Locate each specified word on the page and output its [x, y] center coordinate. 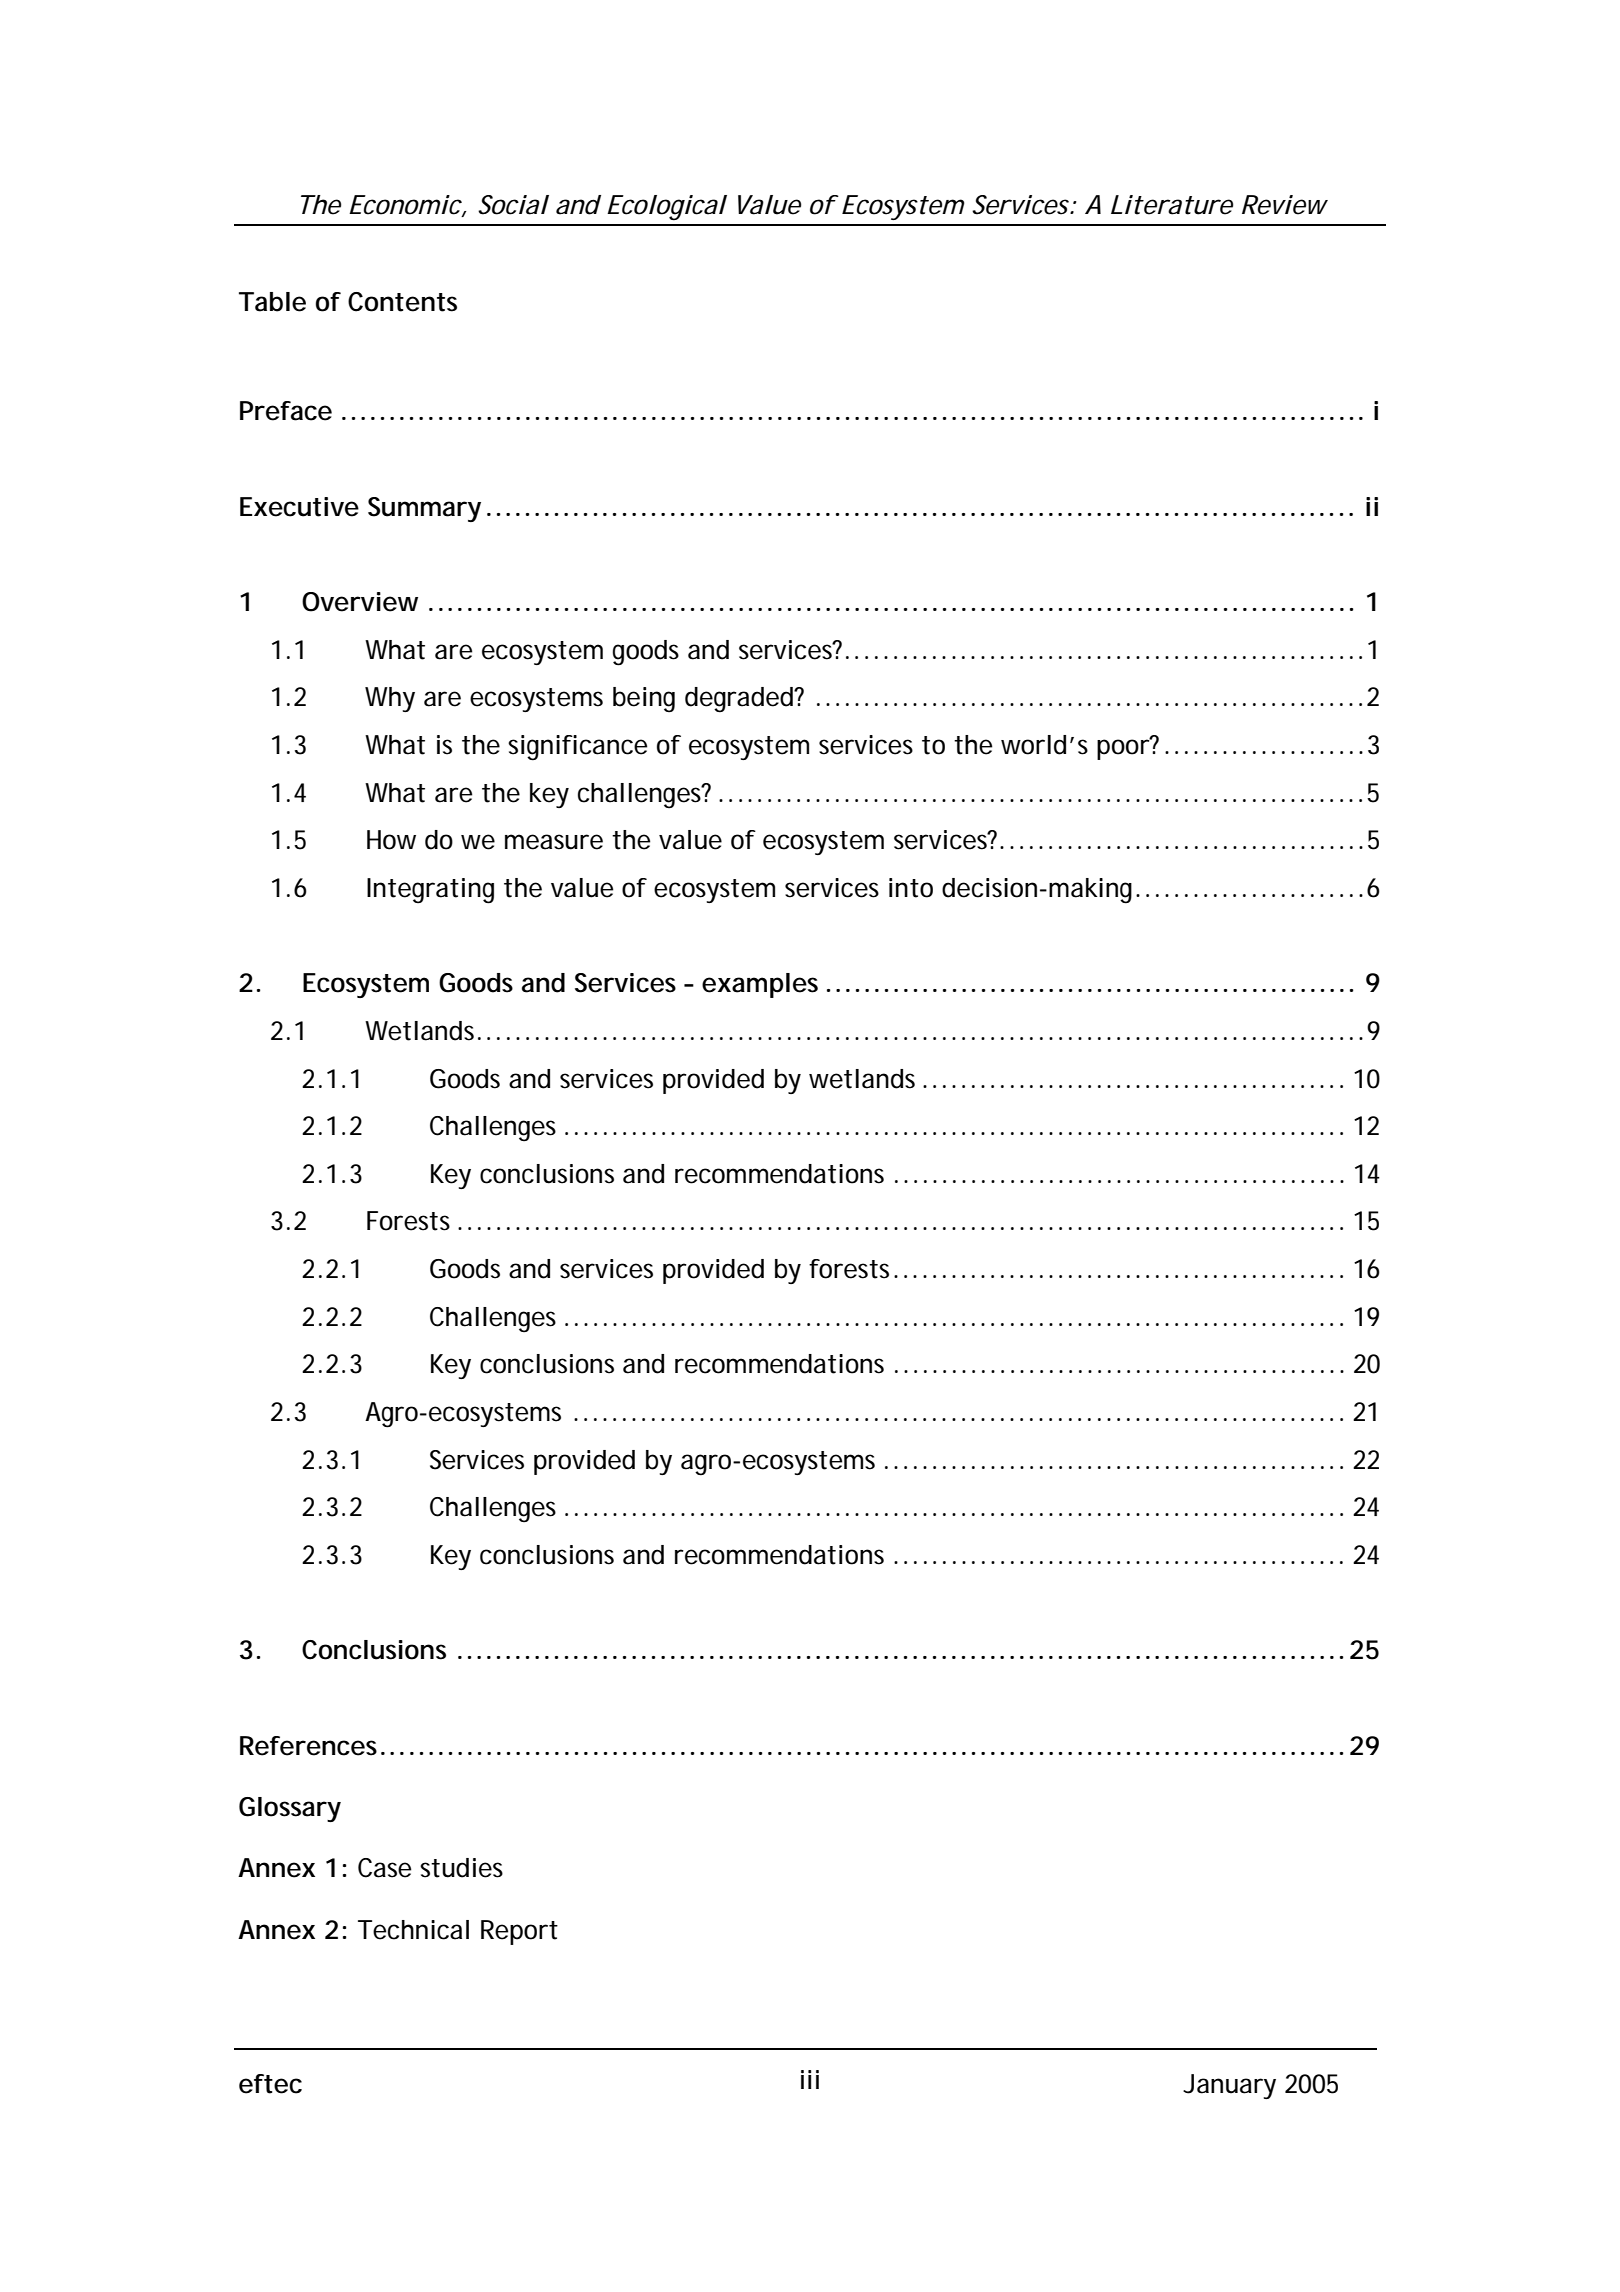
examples [760, 985]
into [911, 888]
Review [1285, 205]
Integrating [430, 891]
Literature [1172, 205]
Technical [413, 1930]
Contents [402, 302]
